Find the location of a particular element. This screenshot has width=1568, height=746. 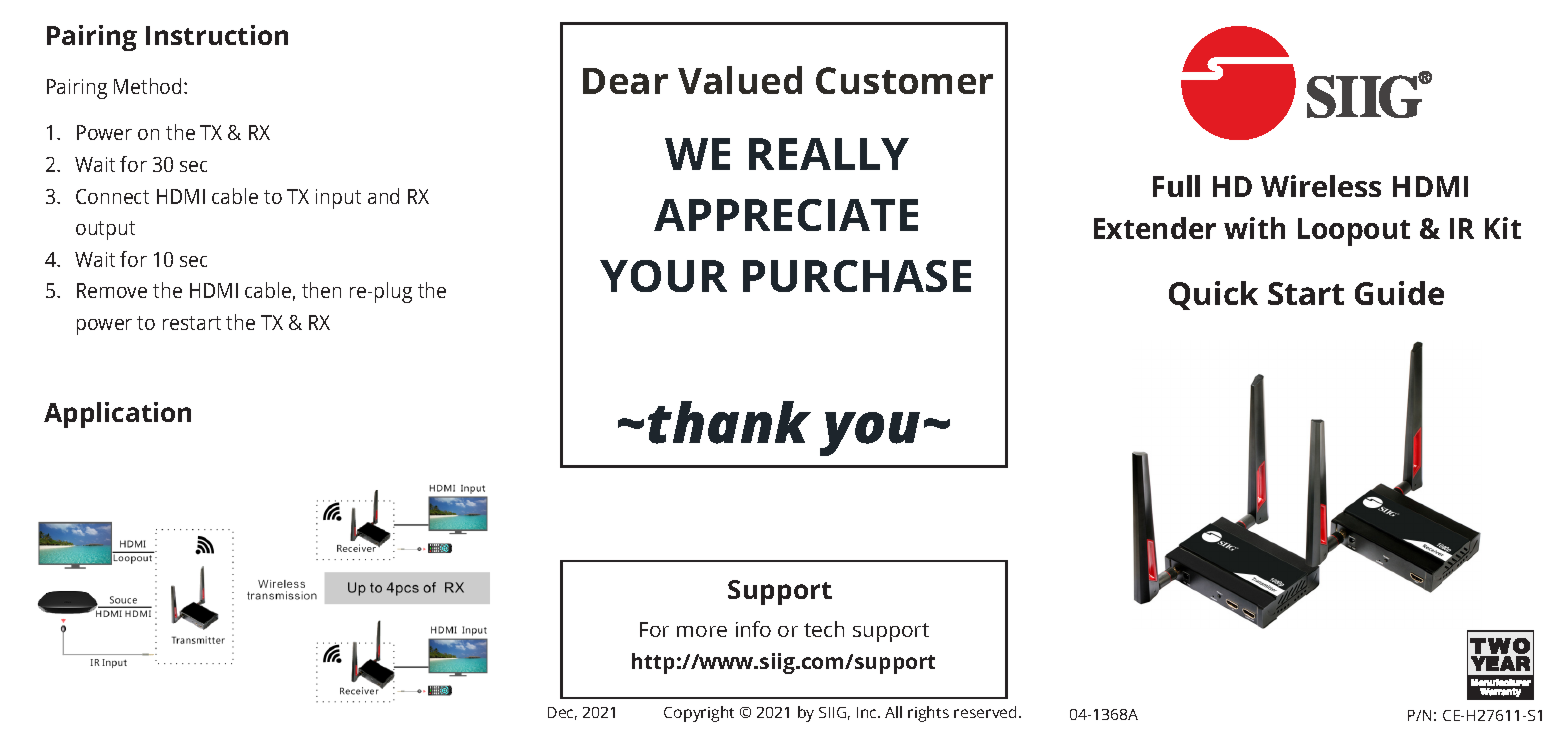

Customer is located at coordinates (904, 80).
